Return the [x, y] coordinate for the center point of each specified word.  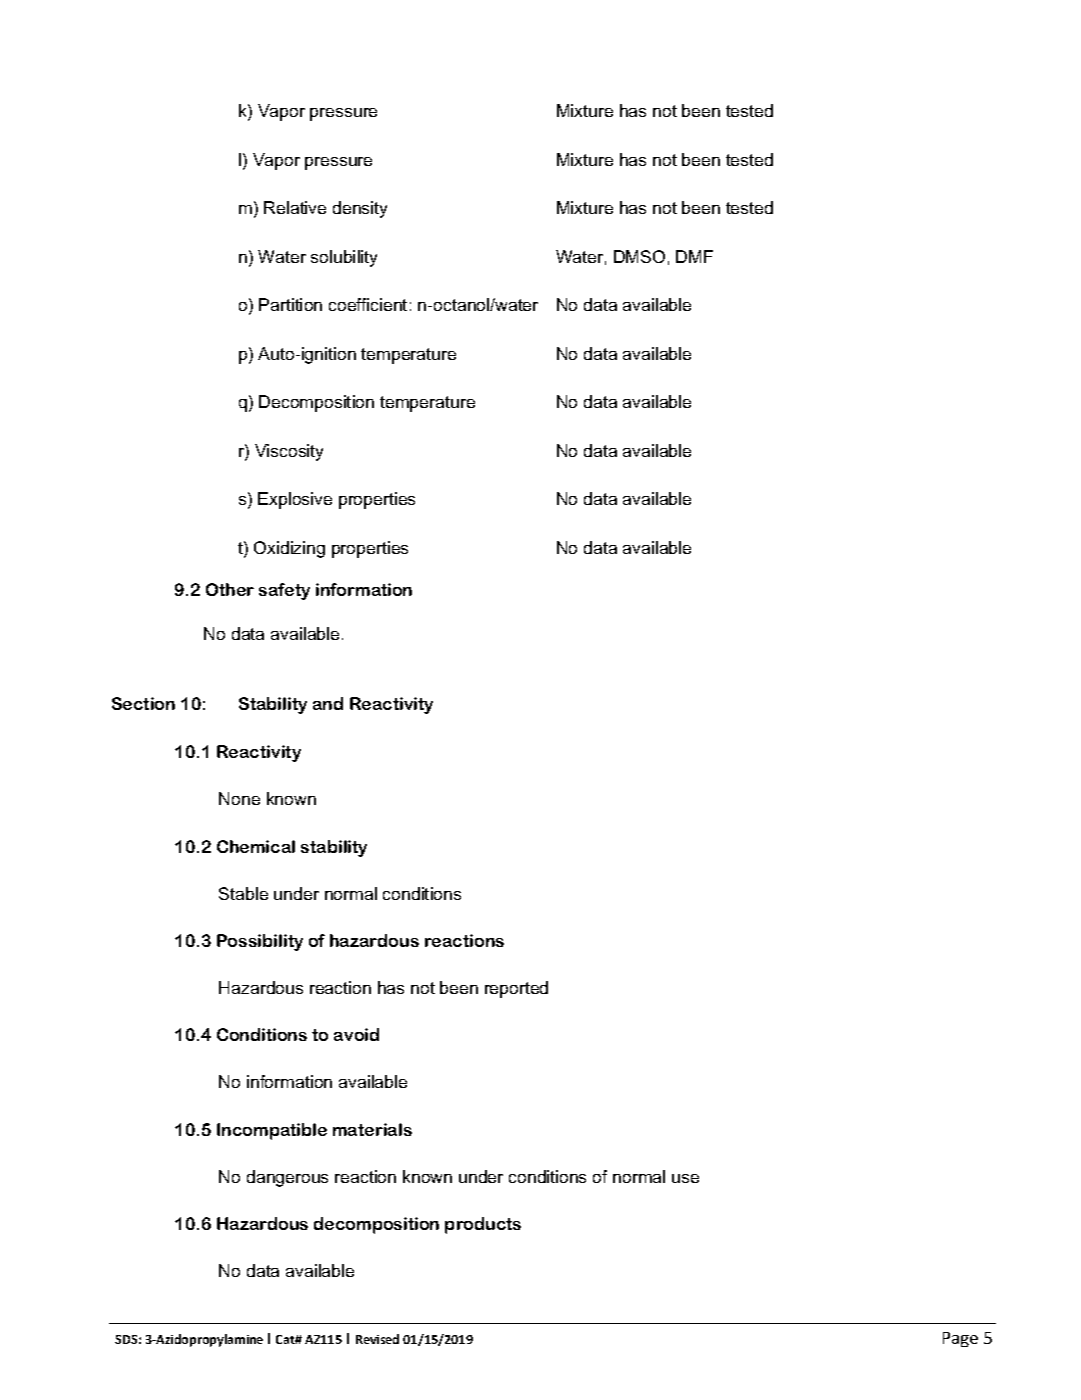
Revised [377, 1339]
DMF [694, 256]
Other [230, 589]
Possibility [260, 942]
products [483, 1225]
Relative [295, 207]
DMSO [639, 256]
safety [284, 591]
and [328, 703]
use [685, 1178]
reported [516, 989]
